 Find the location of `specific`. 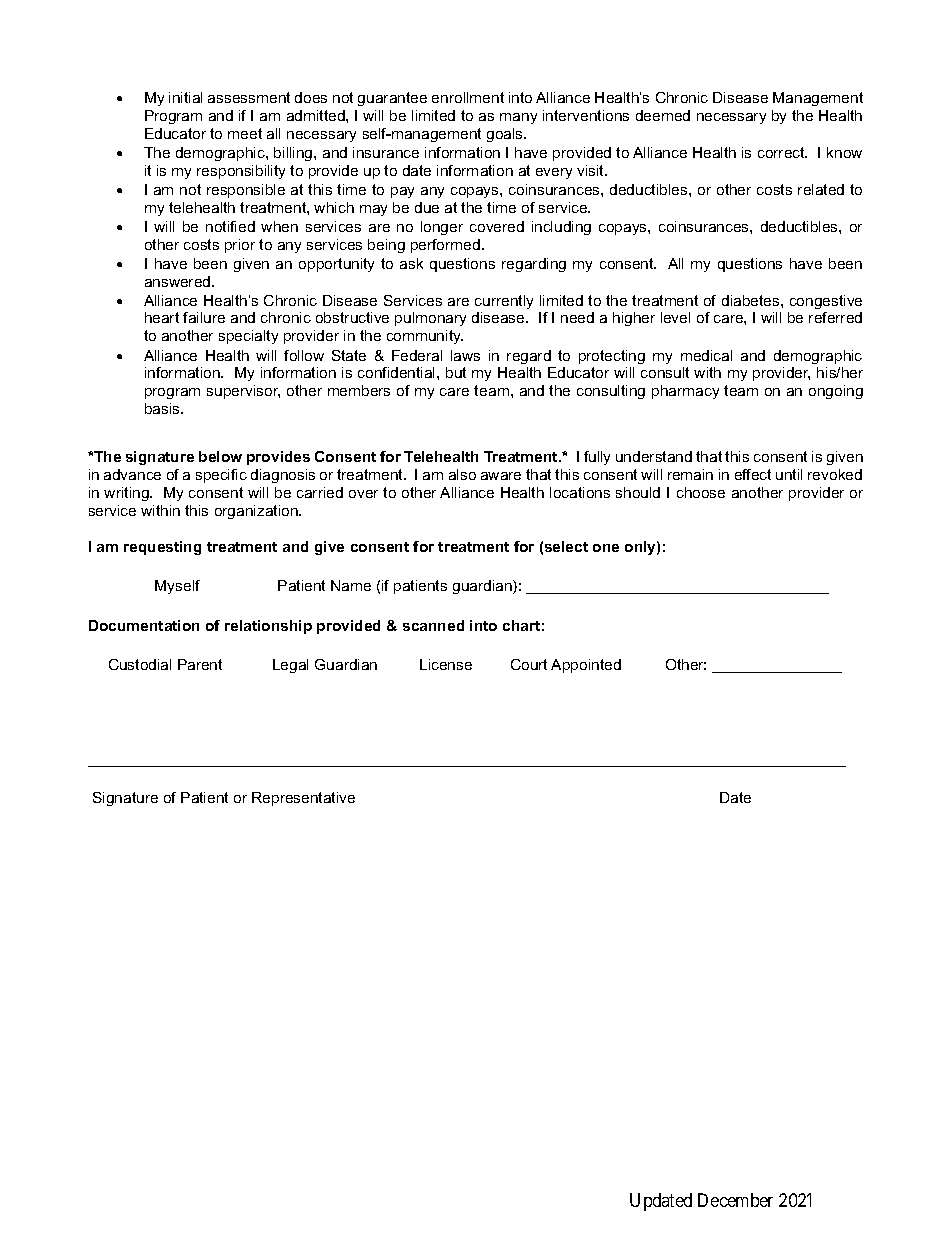

specific is located at coordinates (221, 476).
